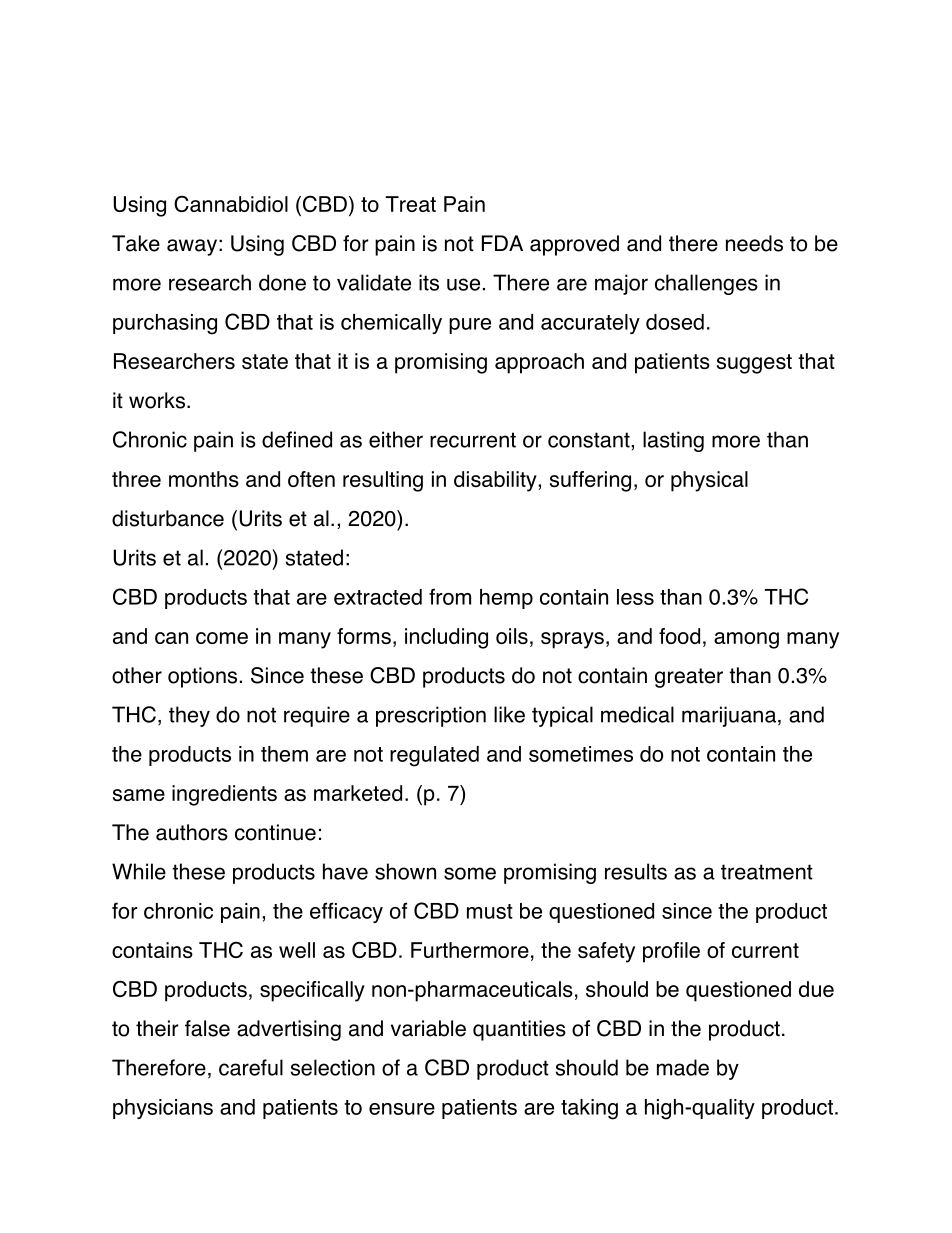 The width and height of the image is (952, 1233). Describe the element at coordinates (496, 481) in the image. I see `disability` at that location.
